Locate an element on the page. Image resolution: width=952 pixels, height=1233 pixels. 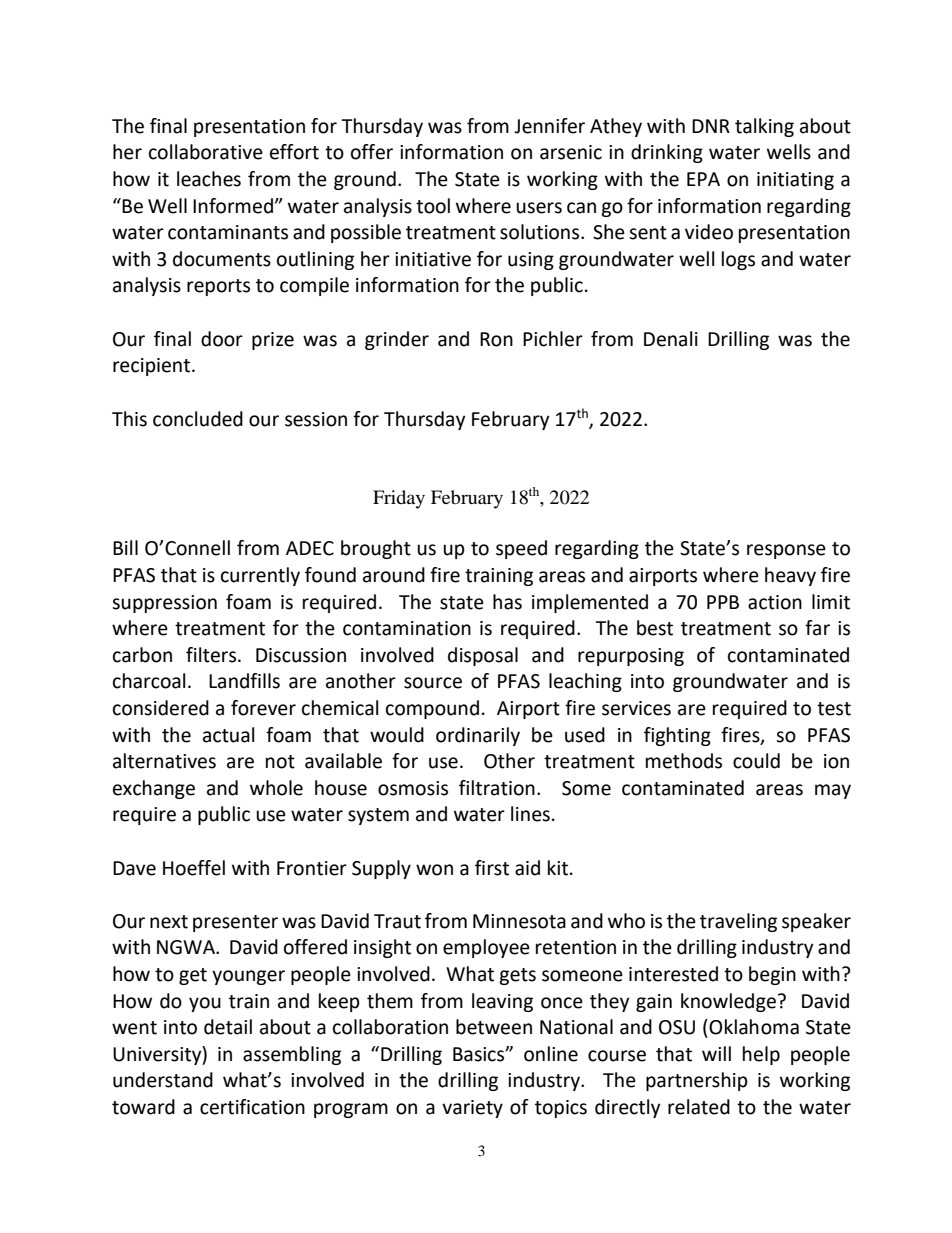
variety is located at coordinates (472, 1109).
